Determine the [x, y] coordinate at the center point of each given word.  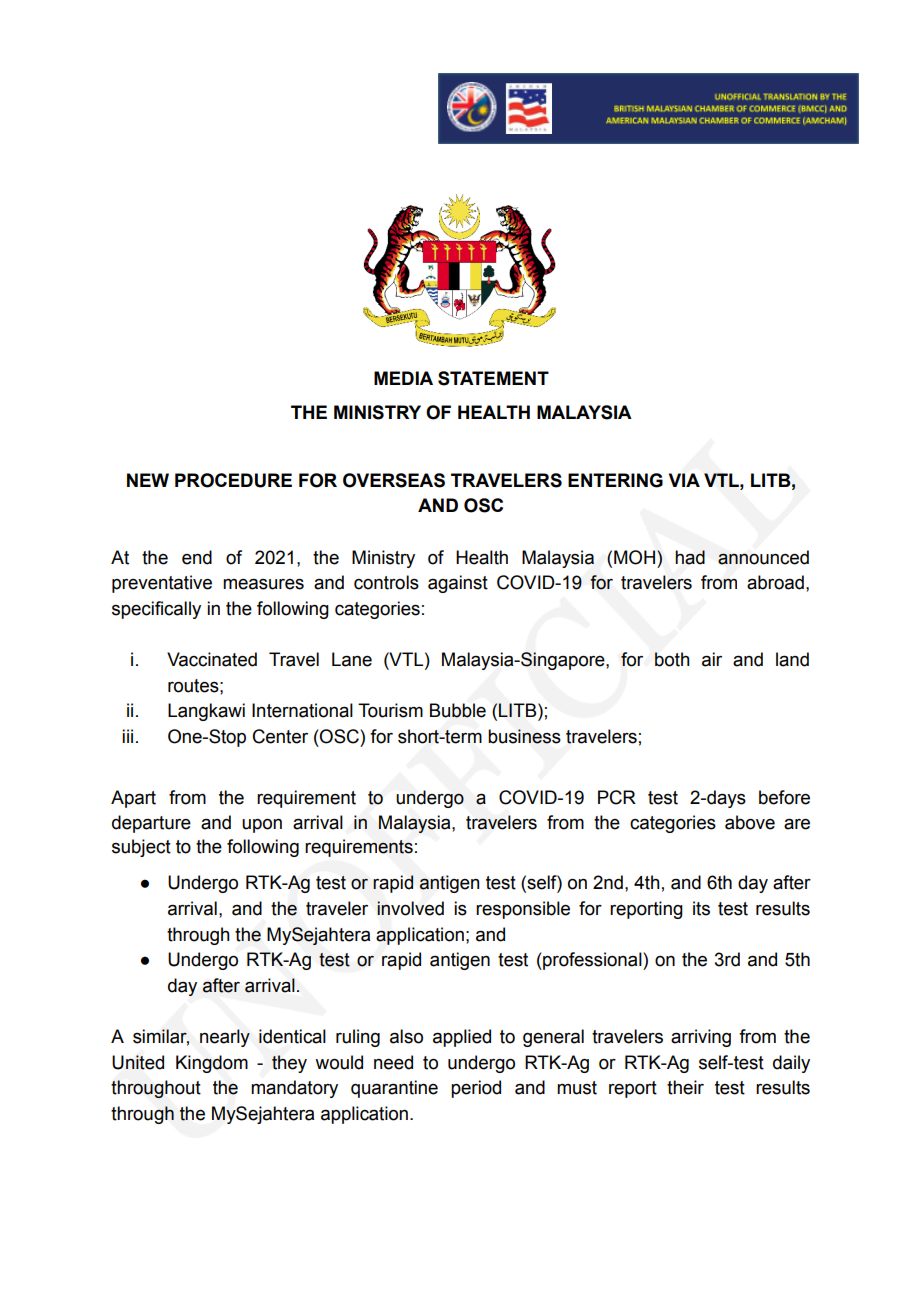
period [476, 1089]
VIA [684, 480]
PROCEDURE [233, 480]
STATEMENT [493, 378]
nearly [225, 1038]
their [685, 1087]
